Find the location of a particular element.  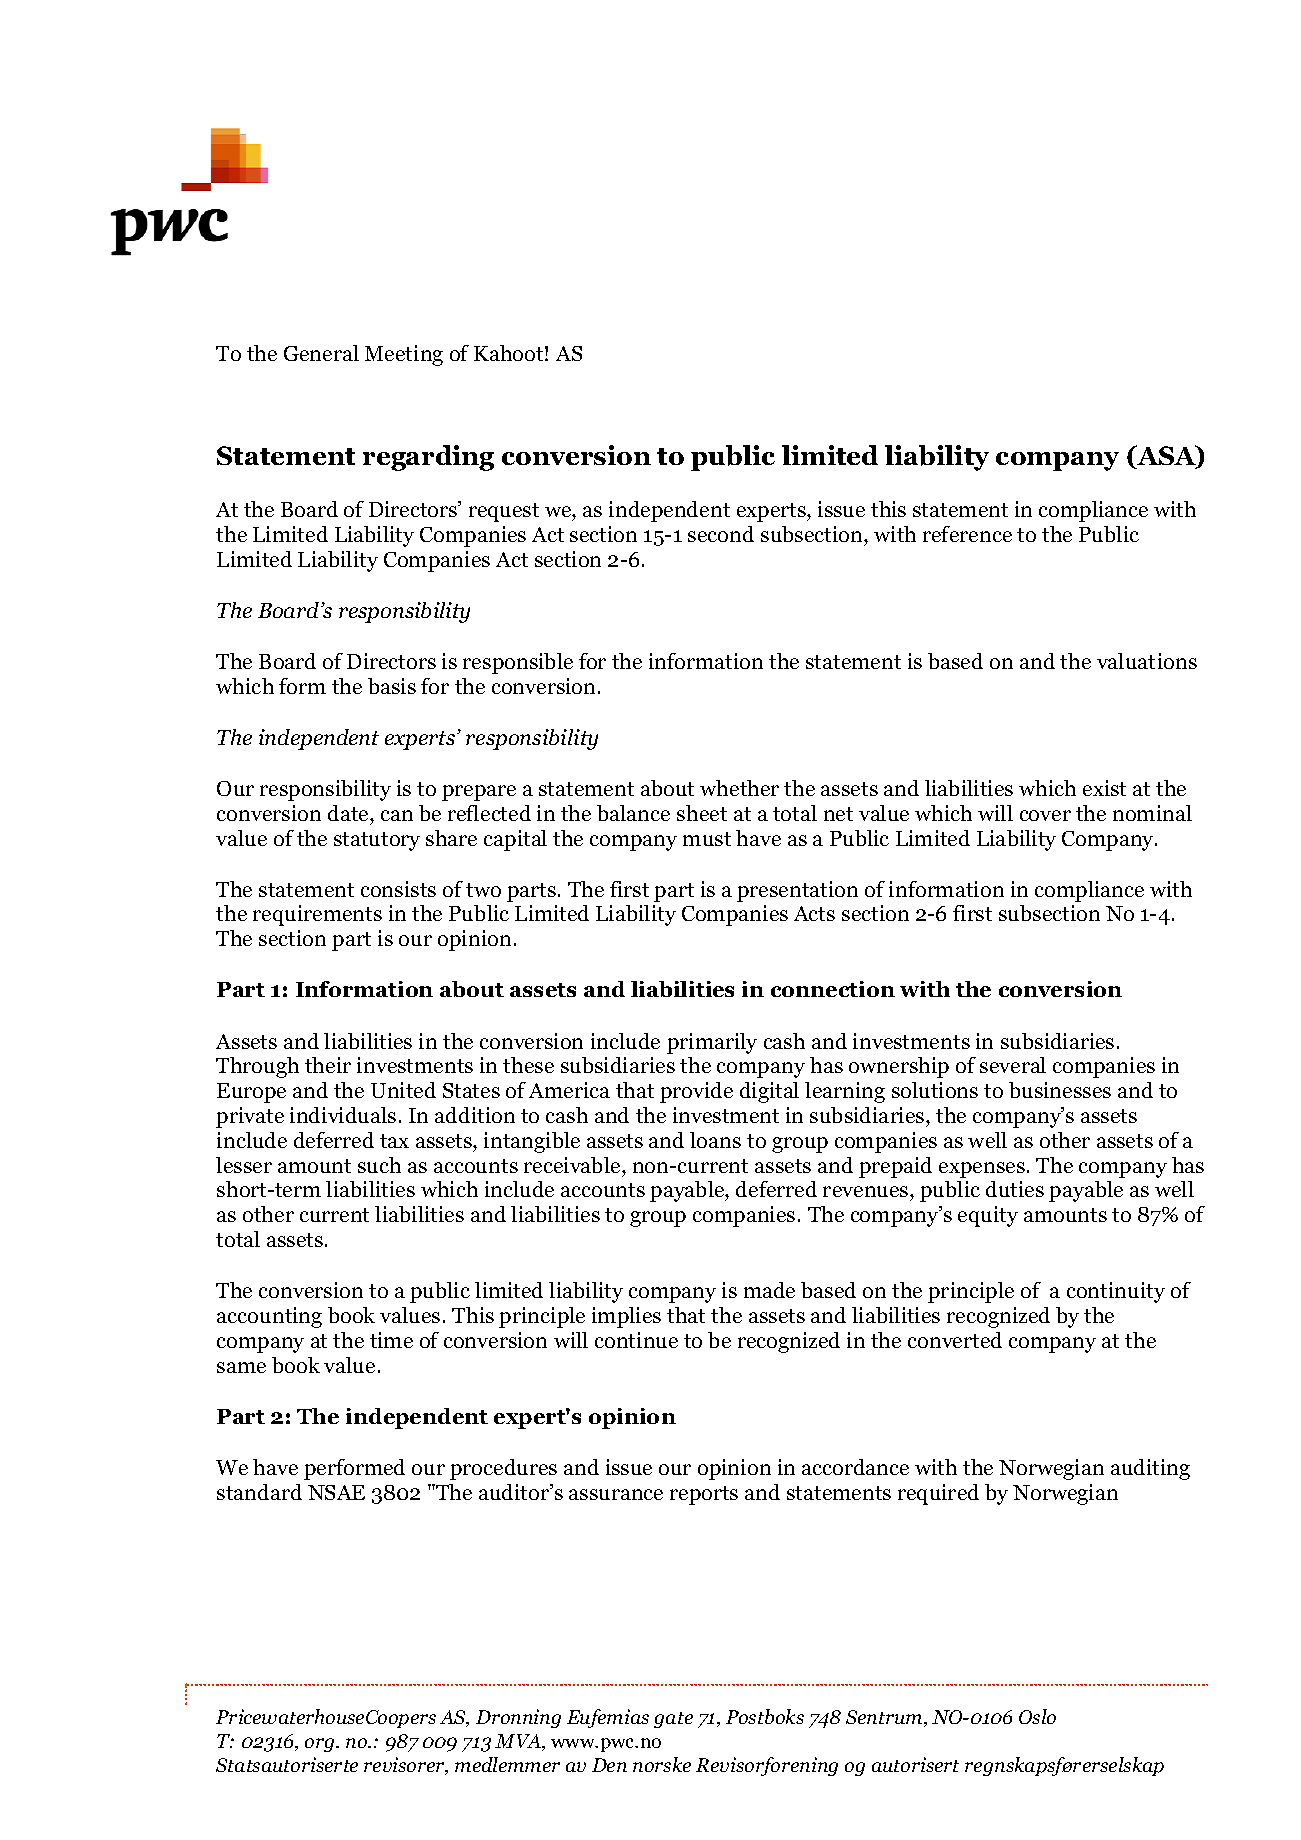

second is located at coordinates (721, 534).
